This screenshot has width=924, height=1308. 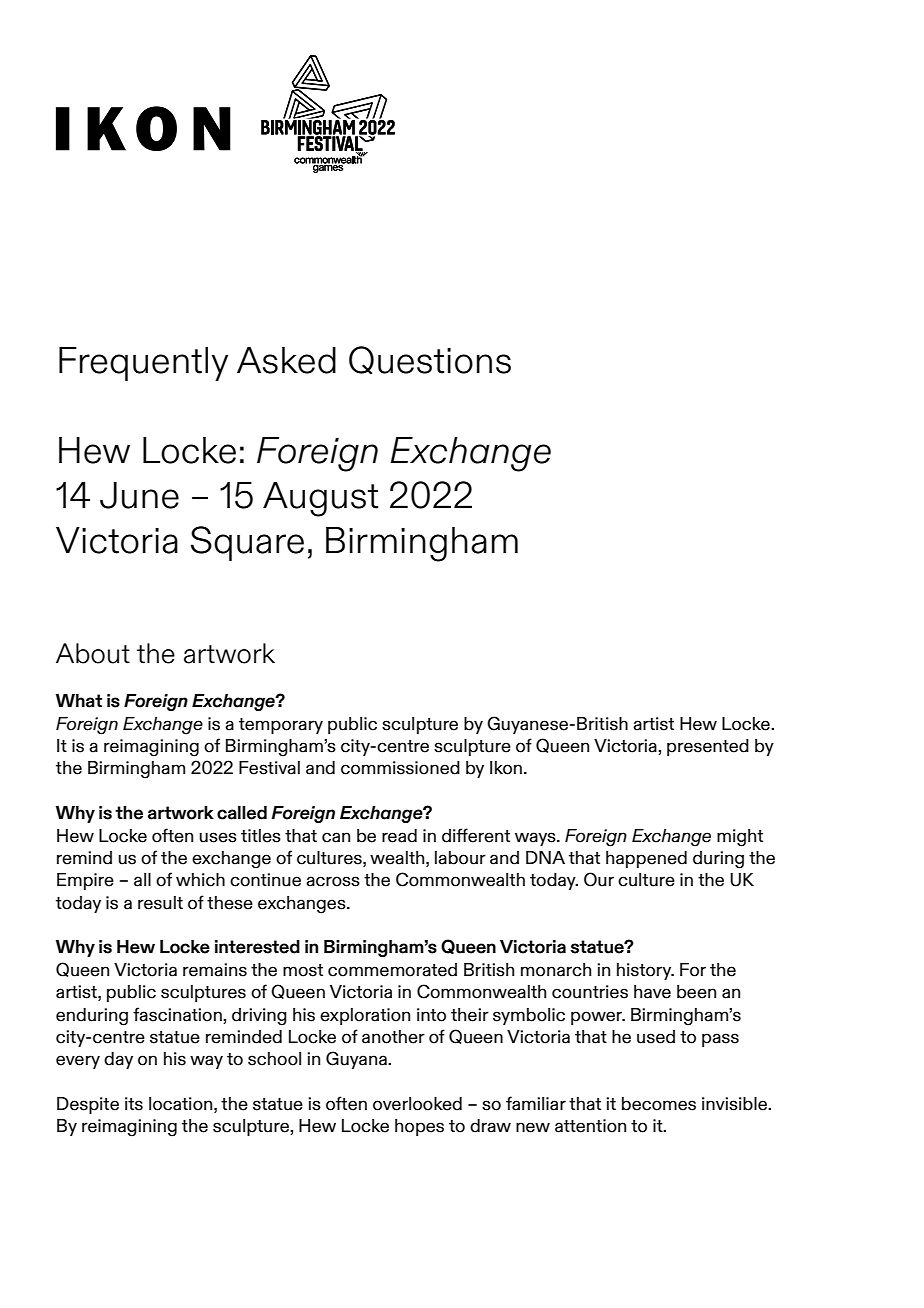 What do you see at coordinates (79, 701) in the screenshot?
I see `What` at bounding box center [79, 701].
